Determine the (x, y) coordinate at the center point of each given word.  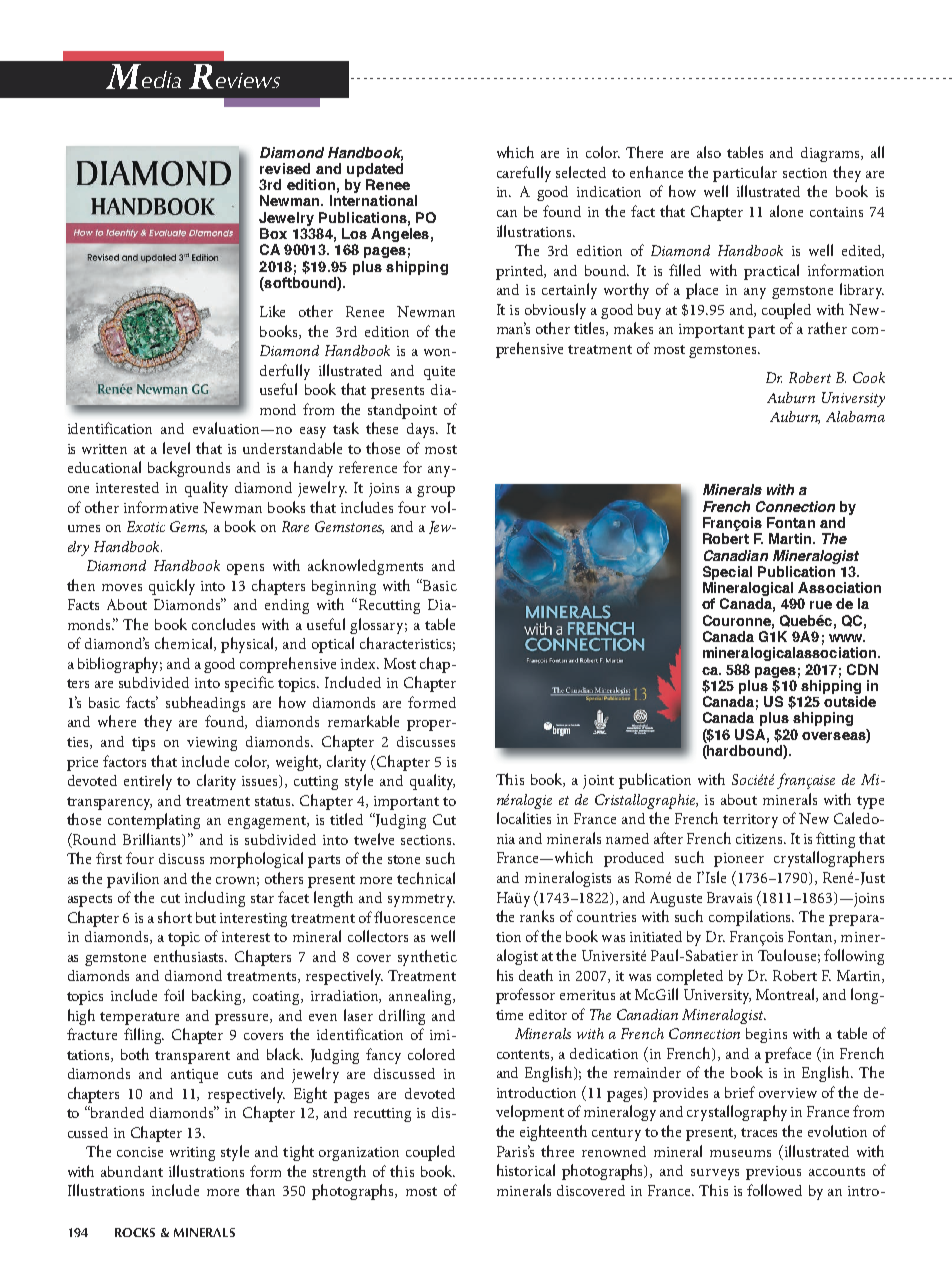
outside (850, 701)
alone (786, 211)
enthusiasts (190, 956)
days (422, 430)
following (854, 957)
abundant (132, 1171)
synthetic (427, 958)
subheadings (205, 704)
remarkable (363, 721)
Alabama (855, 416)
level (176, 448)
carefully (524, 174)
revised (285, 168)
